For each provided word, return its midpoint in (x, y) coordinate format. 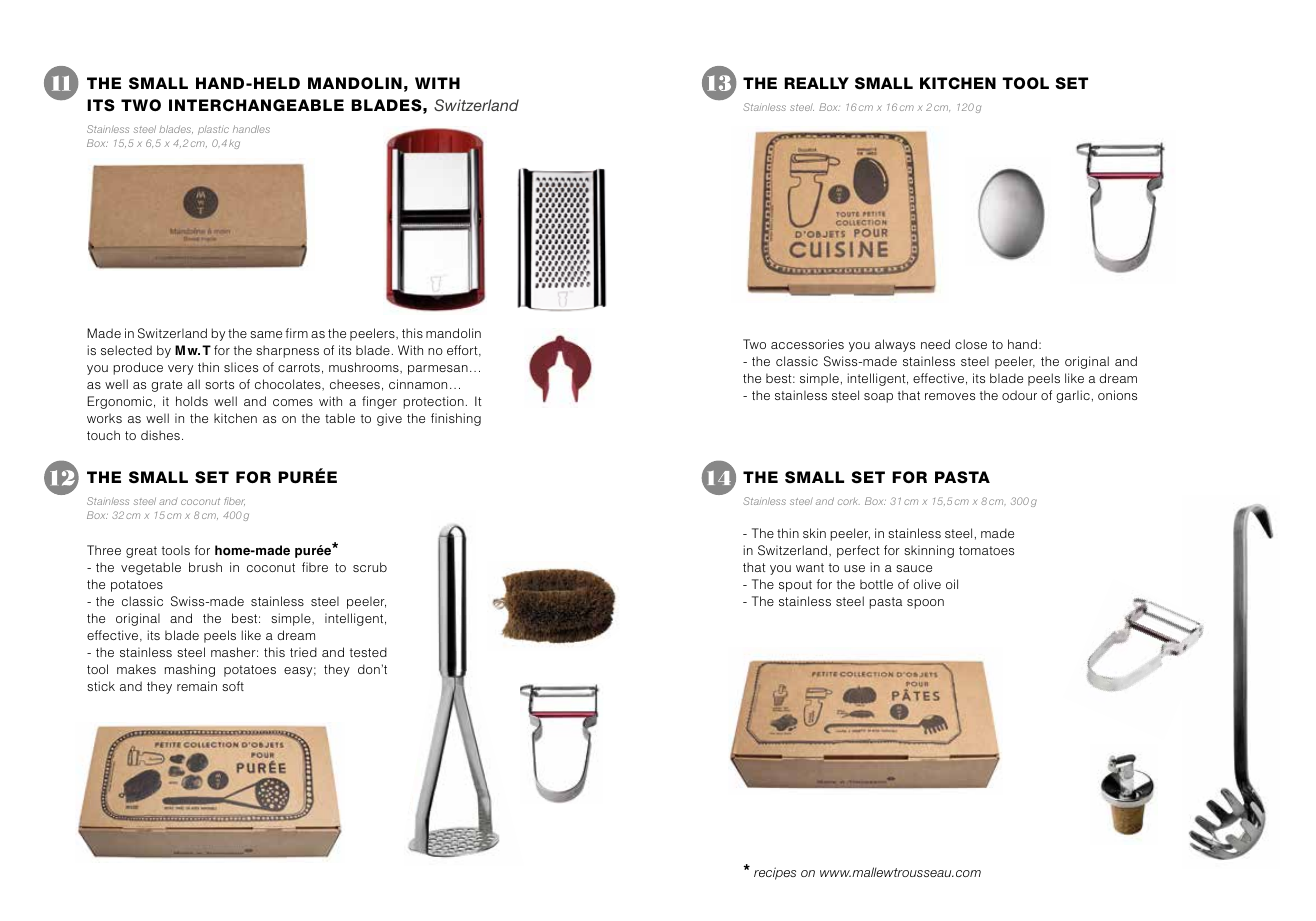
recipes (775, 873)
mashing (190, 670)
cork (849, 501)
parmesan (438, 370)
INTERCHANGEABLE (256, 105)
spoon (925, 604)
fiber (234, 501)
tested (368, 652)
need (935, 344)
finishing (456, 419)
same (266, 334)
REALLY (816, 83)
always (895, 345)
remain (197, 686)
